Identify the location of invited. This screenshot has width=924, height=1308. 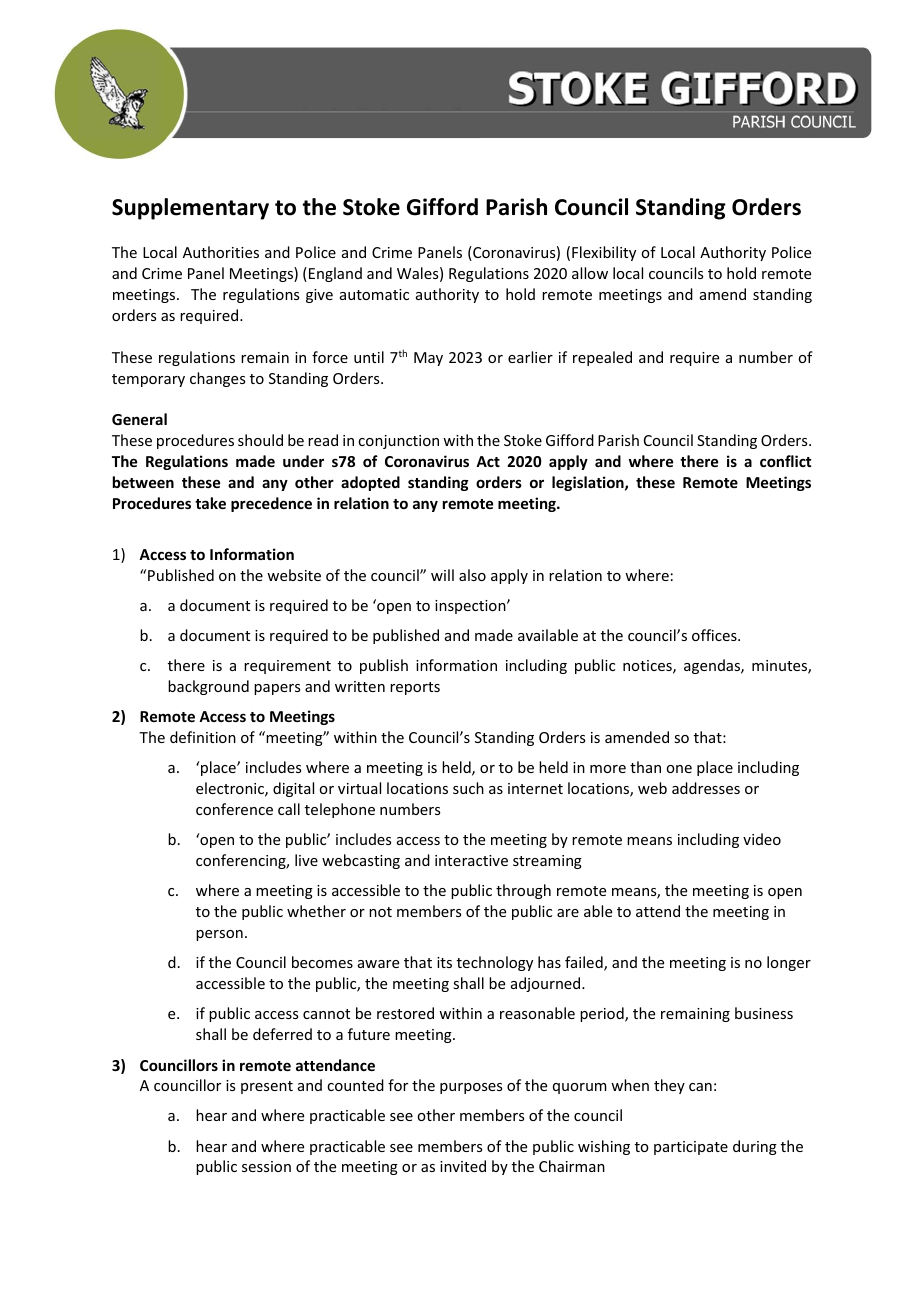
(463, 1166).
